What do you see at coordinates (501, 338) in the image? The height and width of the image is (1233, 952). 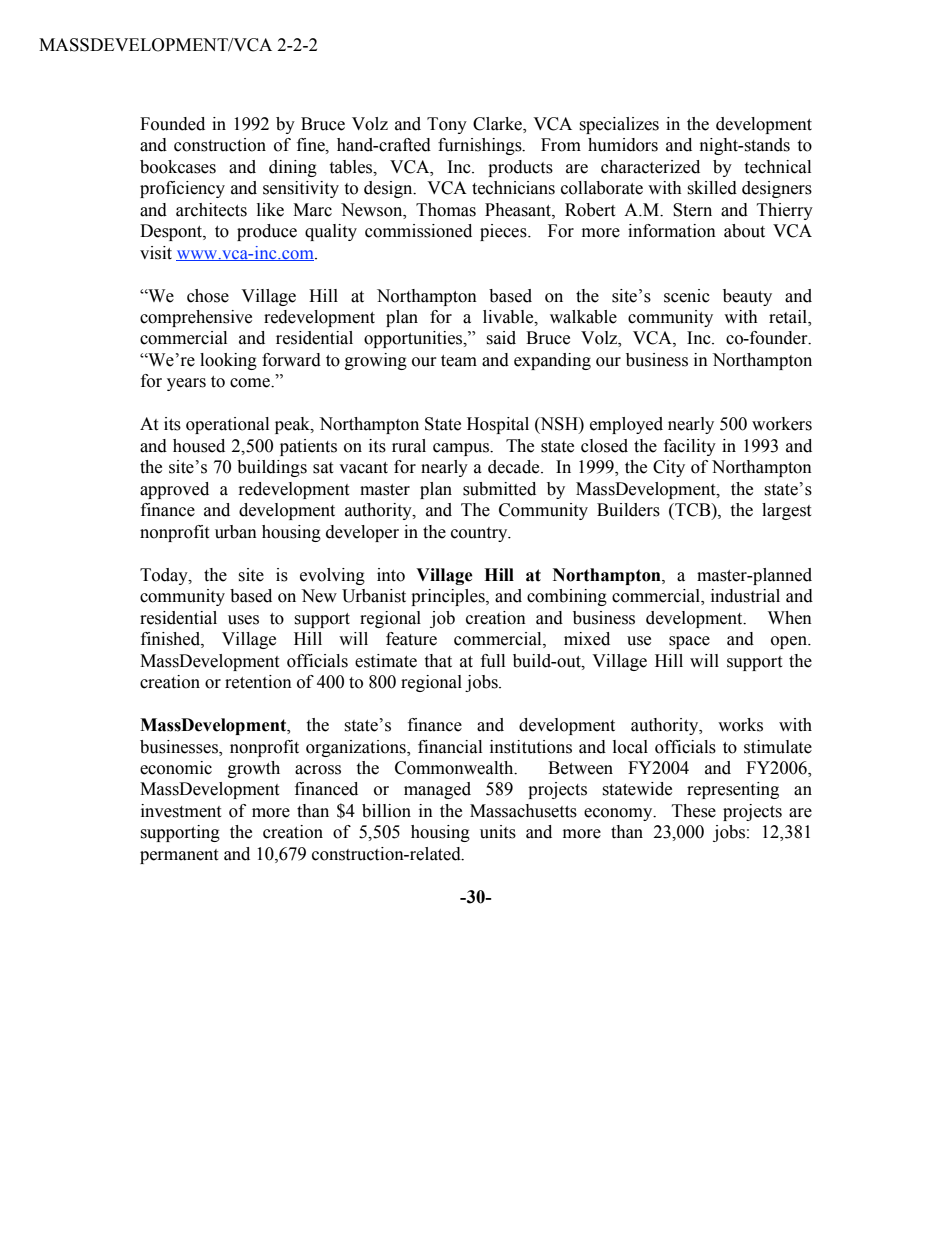 I see `said` at bounding box center [501, 338].
